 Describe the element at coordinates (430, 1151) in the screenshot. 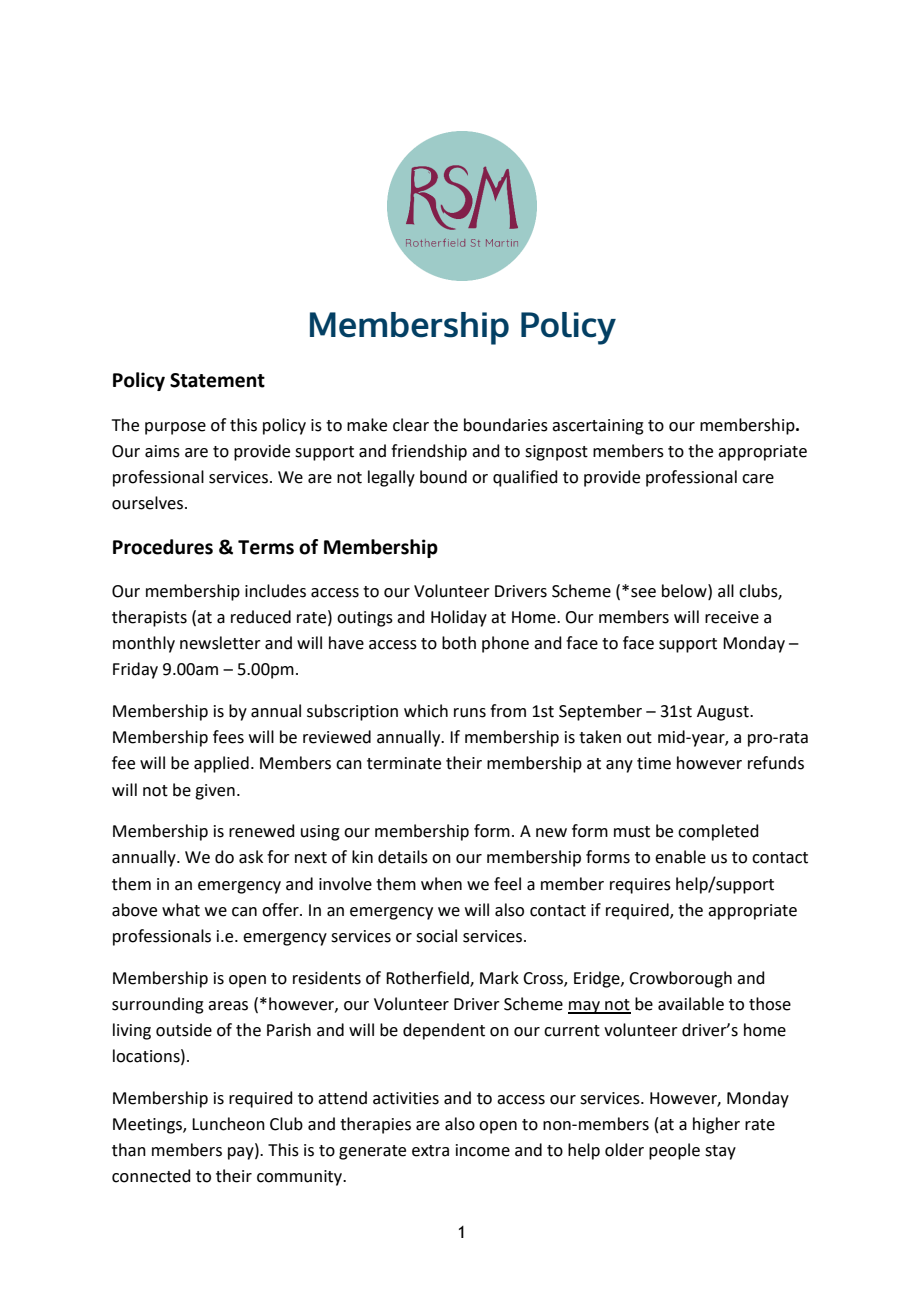

I see `extra` at that location.
